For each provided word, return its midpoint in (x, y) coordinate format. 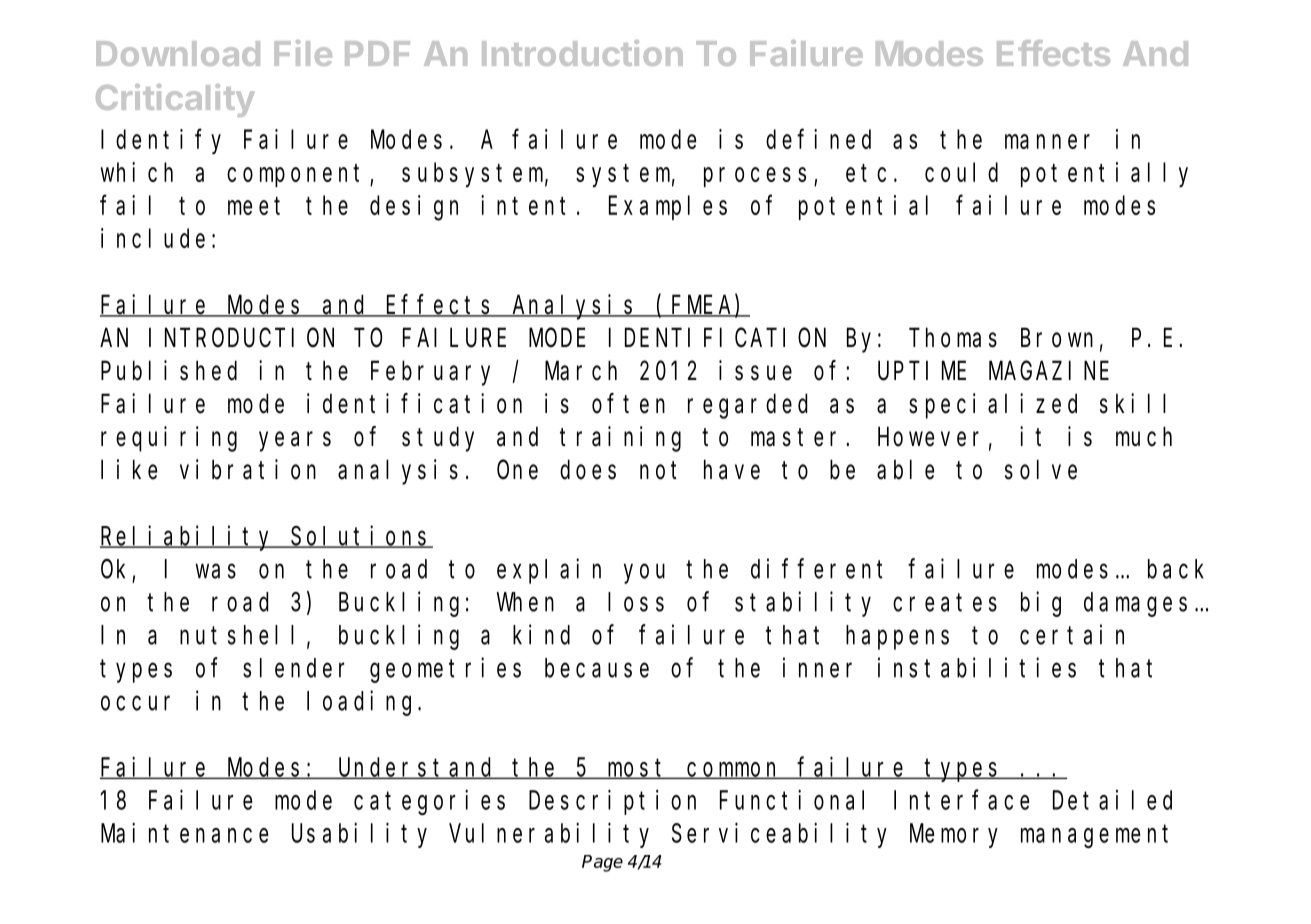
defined (818, 139)
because (597, 668)
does (588, 470)
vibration (248, 469)
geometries (445, 670)
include (153, 238)
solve (1041, 470)
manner (1047, 141)
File (303, 53)
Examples (668, 208)
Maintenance (184, 833)
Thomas (953, 338)
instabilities (977, 667)
